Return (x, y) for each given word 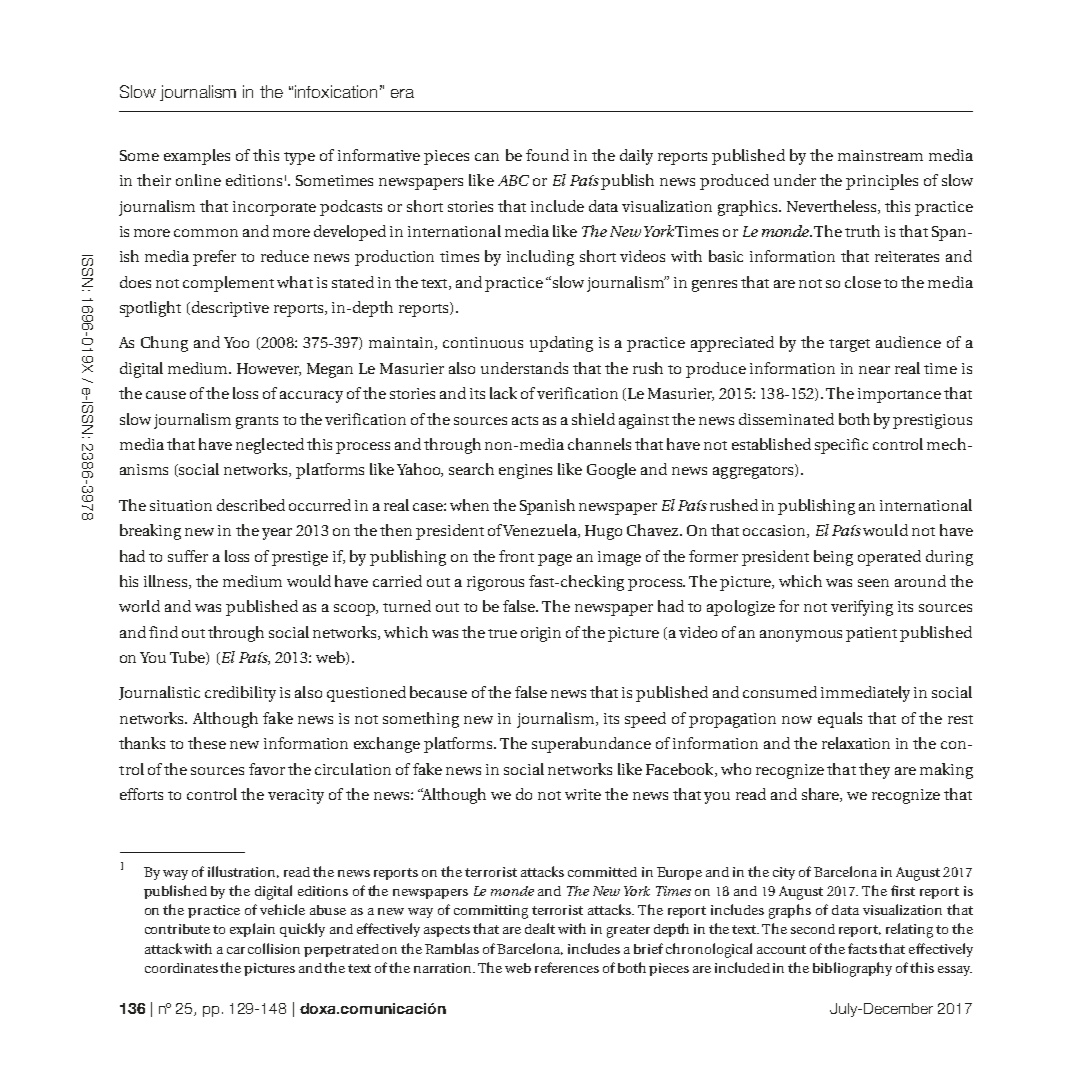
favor (267, 769)
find (163, 632)
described (251, 505)
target (849, 345)
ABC (513, 180)
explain (252, 930)
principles (882, 182)
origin (541, 634)
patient (871, 634)
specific (841, 446)
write (583, 794)
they (874, 771)
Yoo (236, 342)
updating (561, 344)
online (198, 180)
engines (525, 471)
